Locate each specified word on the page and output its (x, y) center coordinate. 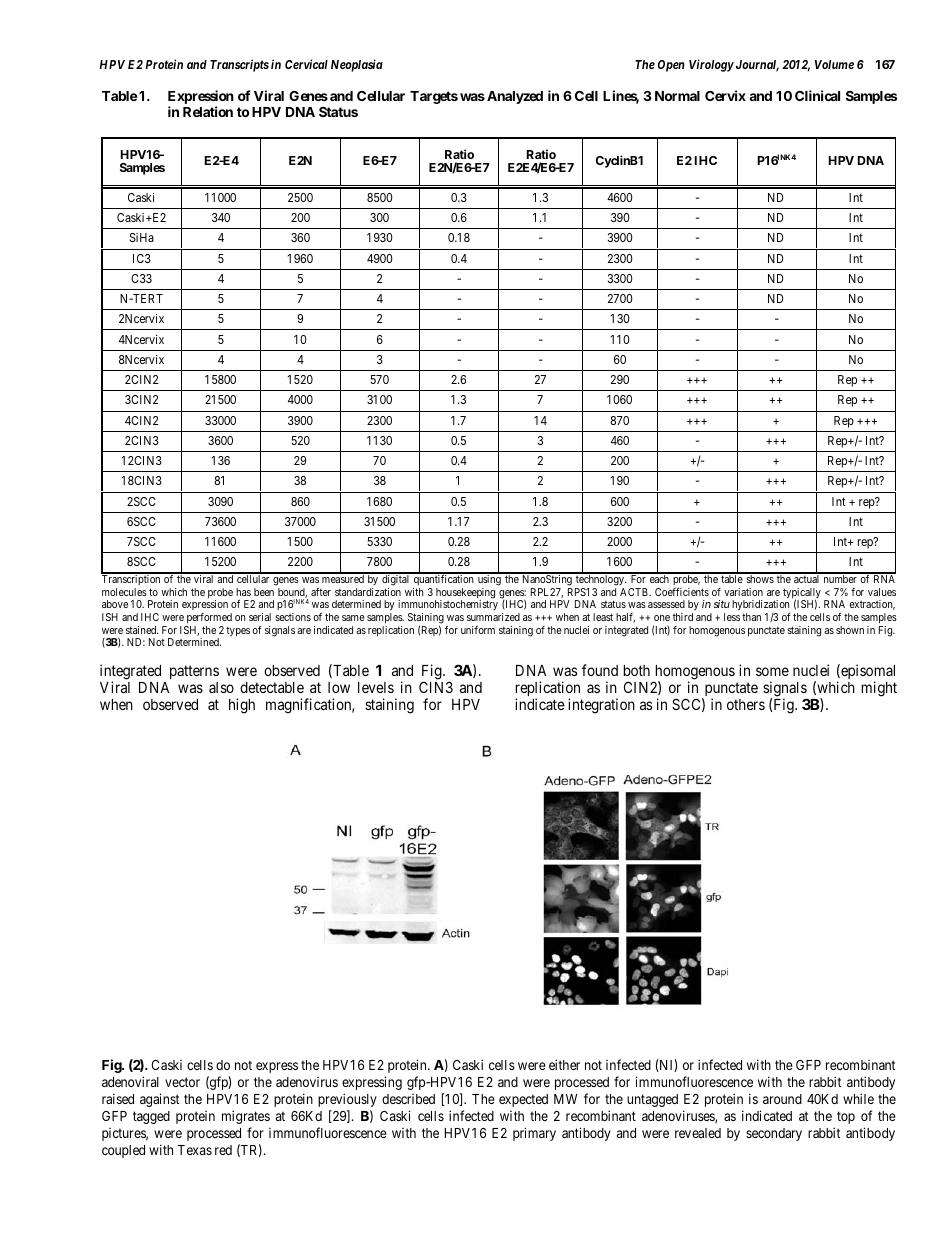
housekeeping (465, 594)
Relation (208, 111)
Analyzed (515, 97)
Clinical (817, 95)
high (242, 706)
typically (802, 594)
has (243, 592)
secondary (774, 1134)
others (746, 704)
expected (523, 1100)
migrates (246, 1117)
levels (376, 687)
